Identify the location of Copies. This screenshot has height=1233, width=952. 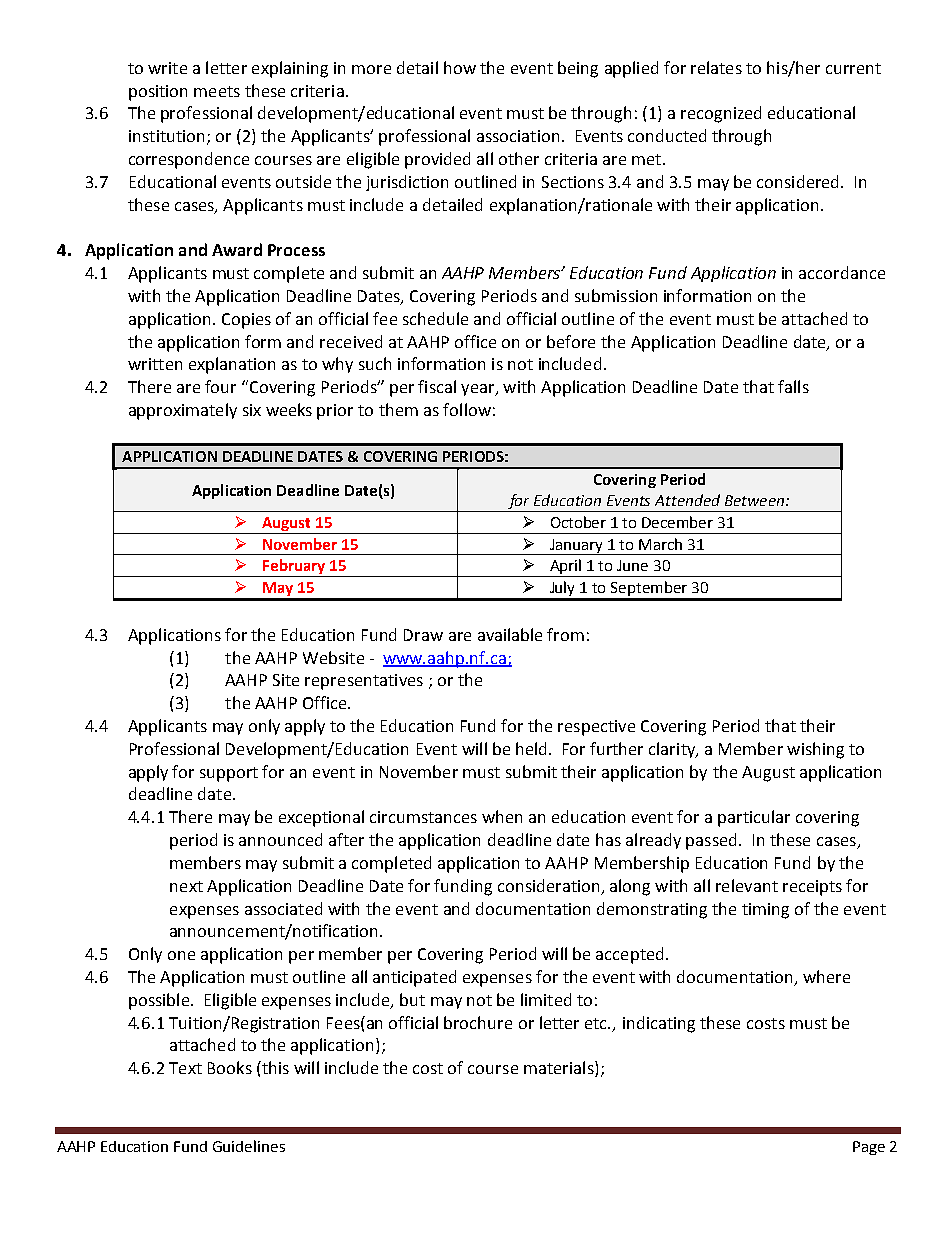
(246, 321).
